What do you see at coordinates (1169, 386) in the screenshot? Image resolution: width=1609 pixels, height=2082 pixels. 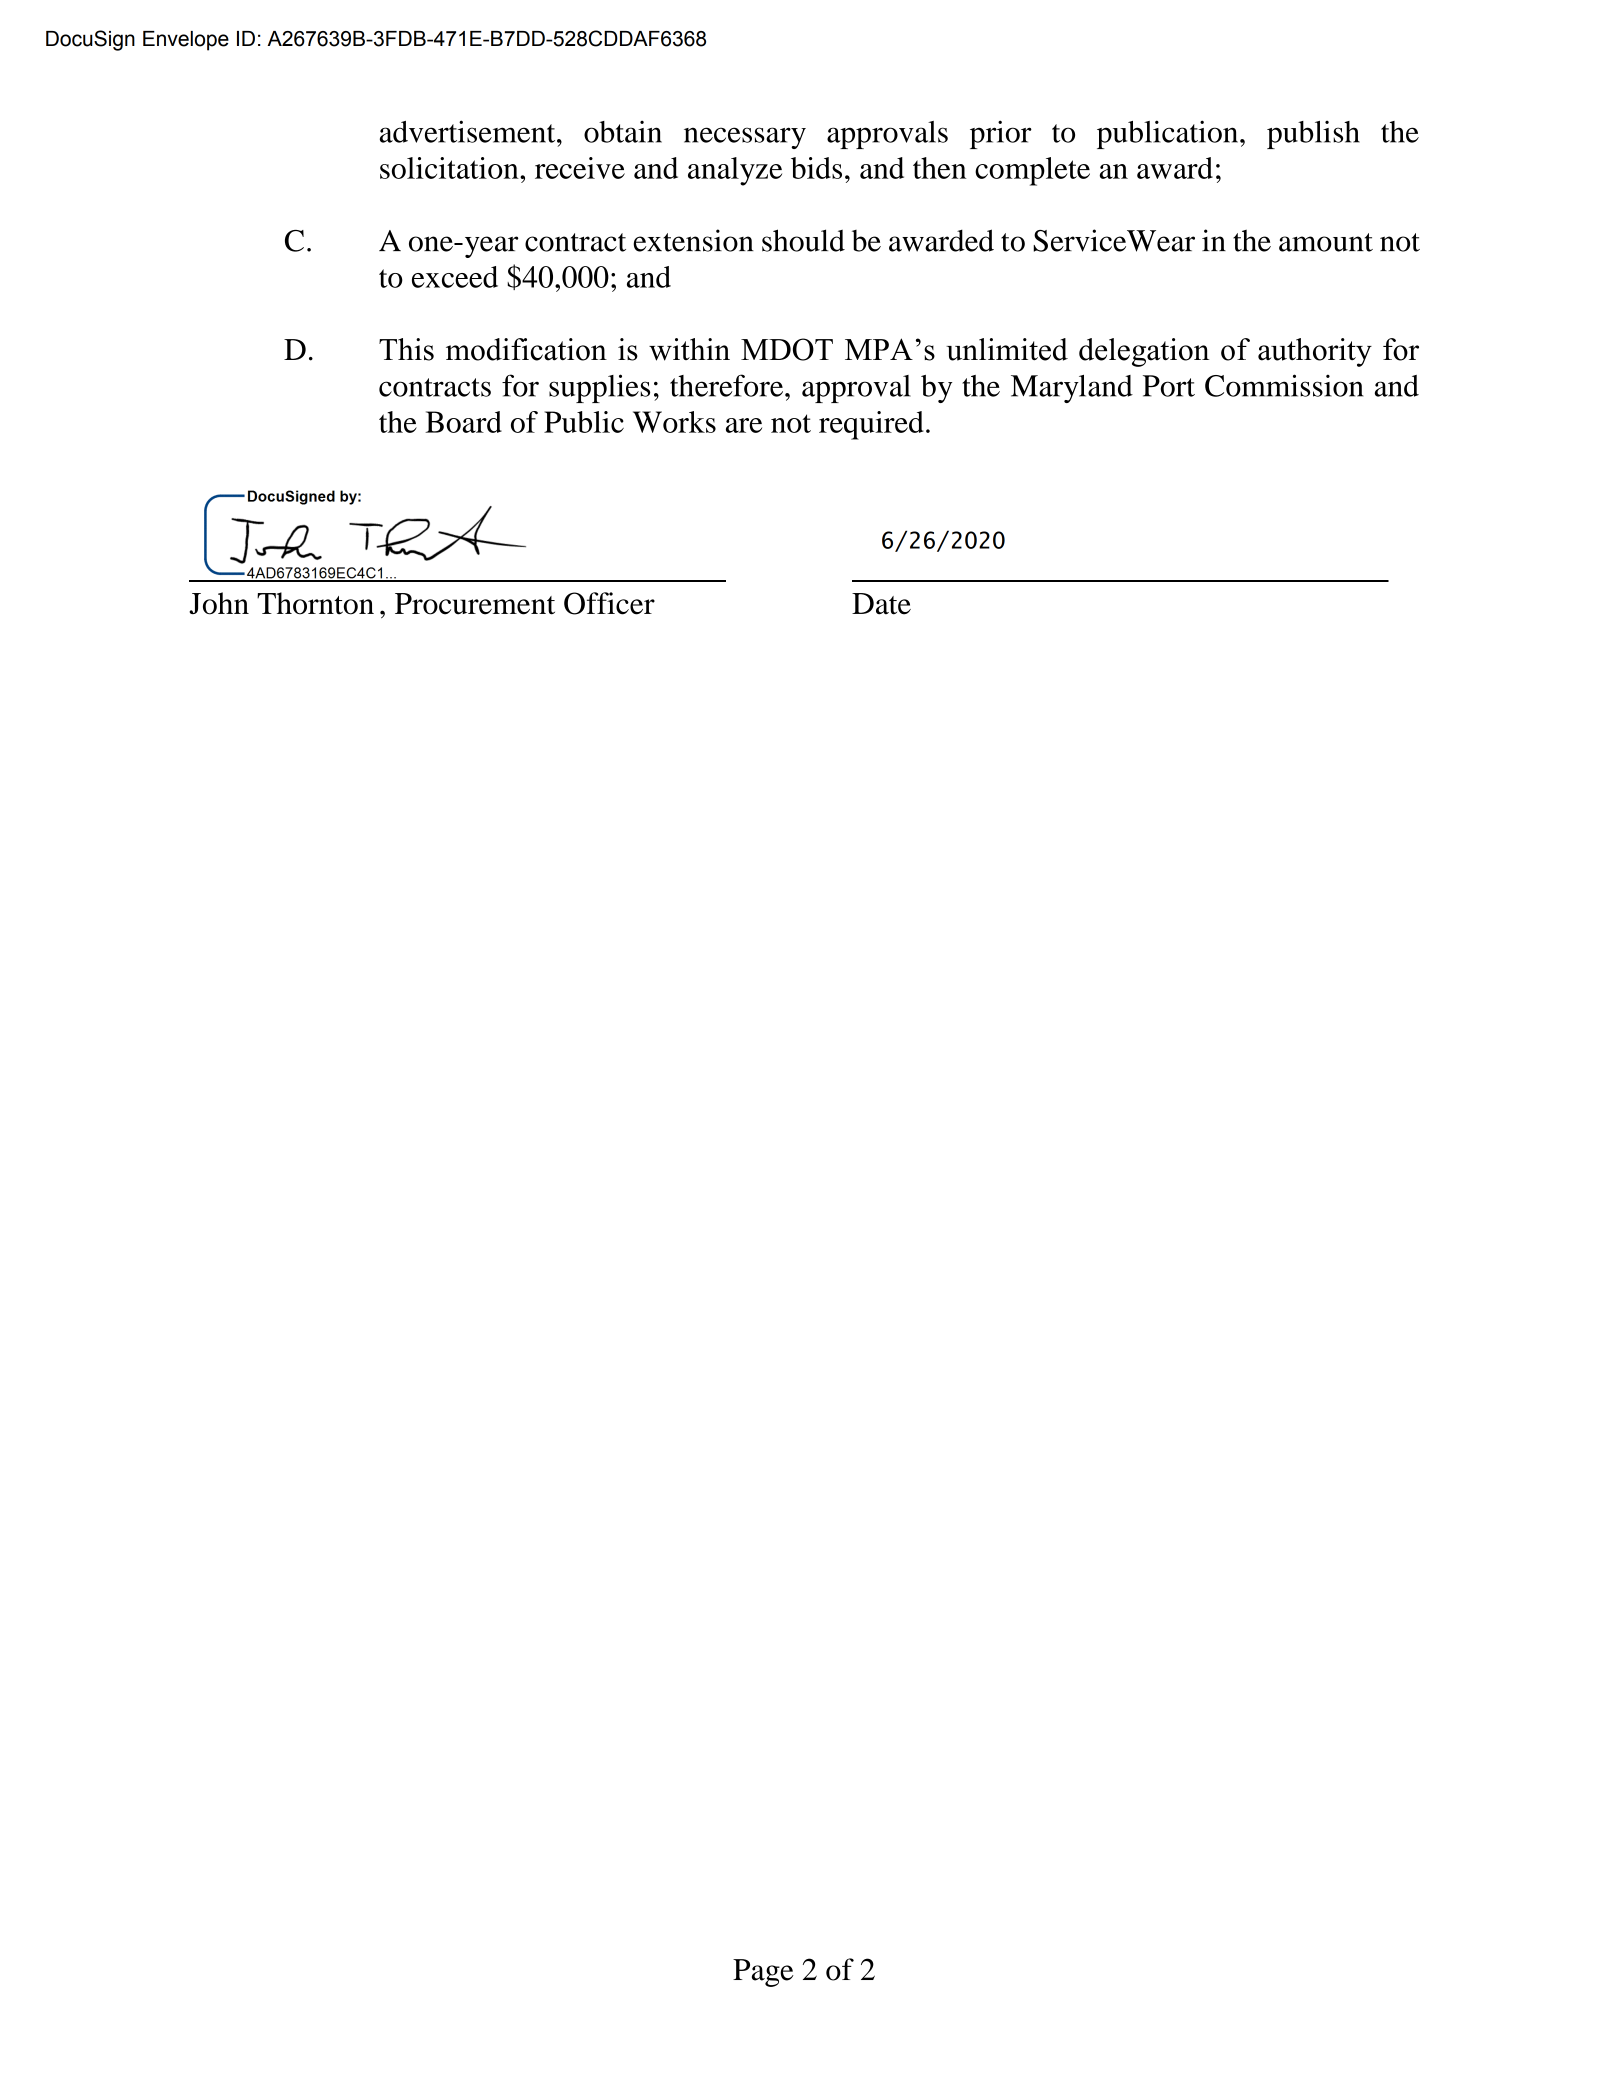 I see `Port` at bounding box center [1169, 386].
